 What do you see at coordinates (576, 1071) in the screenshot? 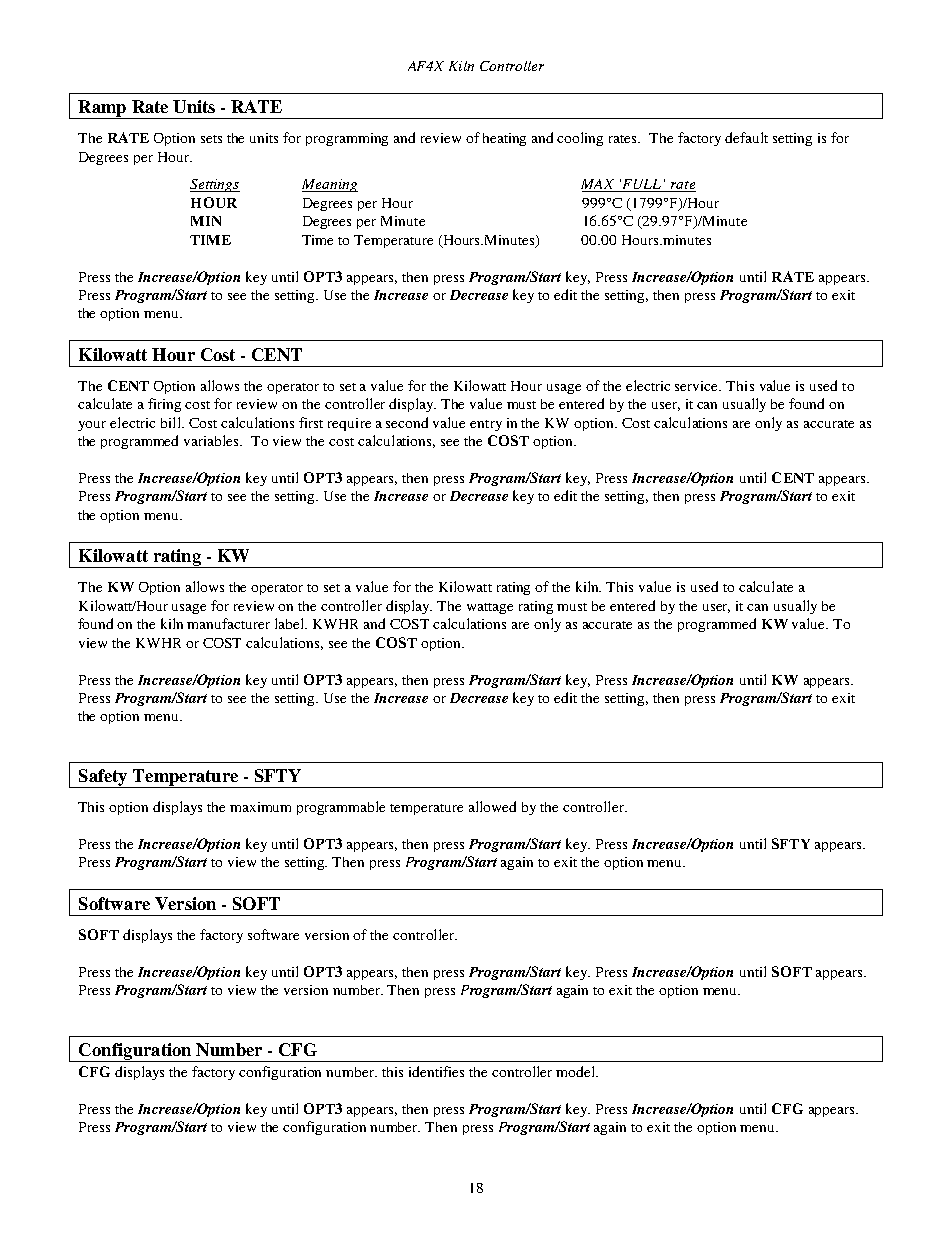
I see `model` at bounding box center [576, 1071].
